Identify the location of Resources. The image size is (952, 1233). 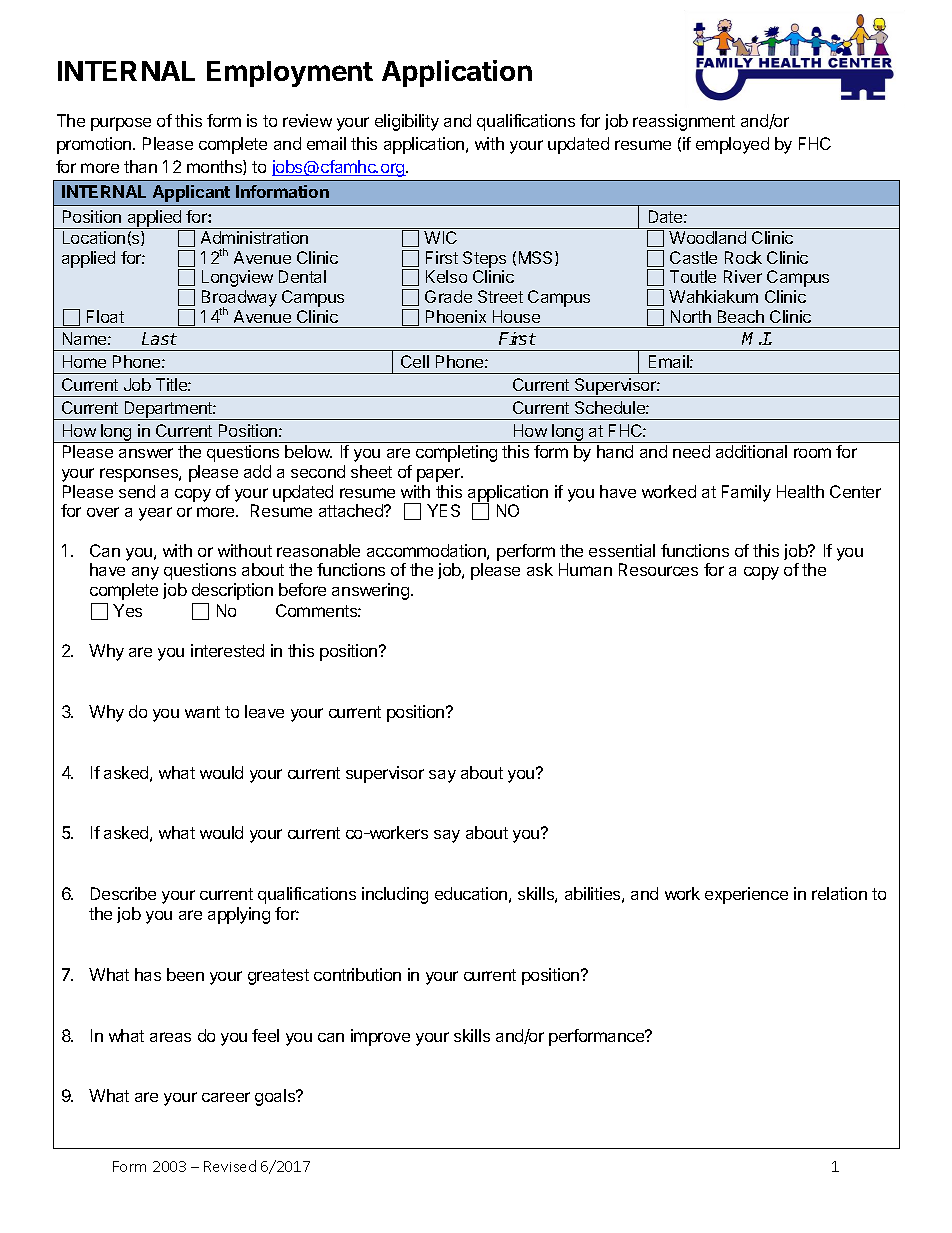
(658, 569).
